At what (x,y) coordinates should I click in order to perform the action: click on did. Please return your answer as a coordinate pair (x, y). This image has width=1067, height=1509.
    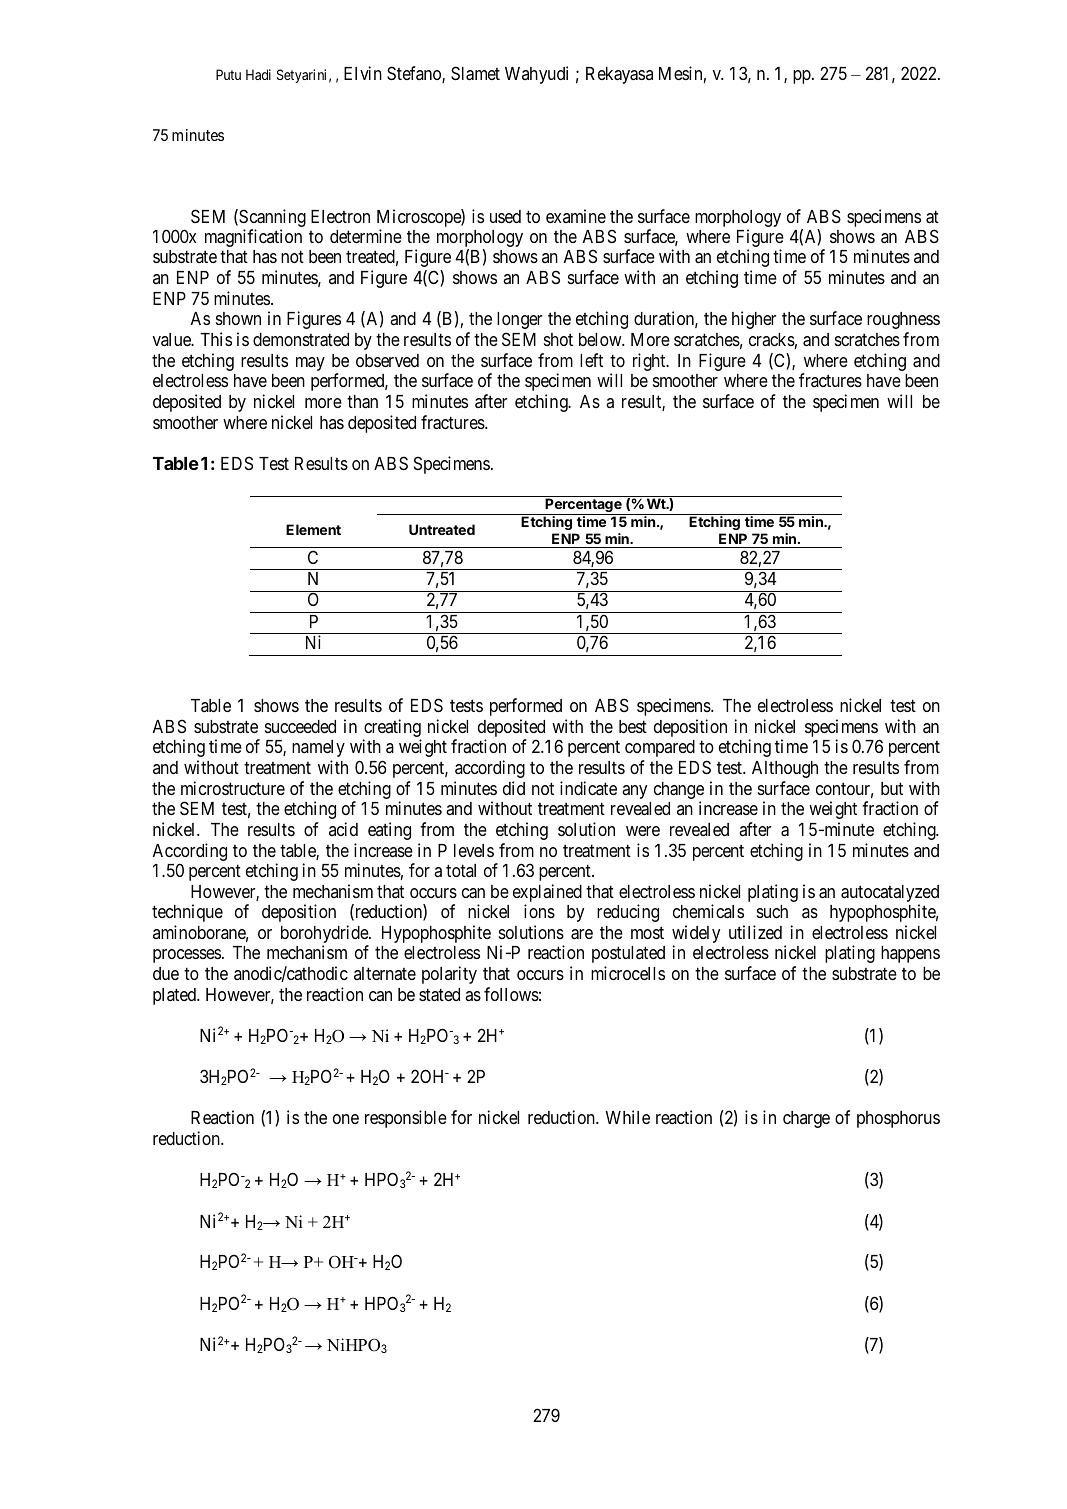
    Looking at the image, I should click on (514, 788).
